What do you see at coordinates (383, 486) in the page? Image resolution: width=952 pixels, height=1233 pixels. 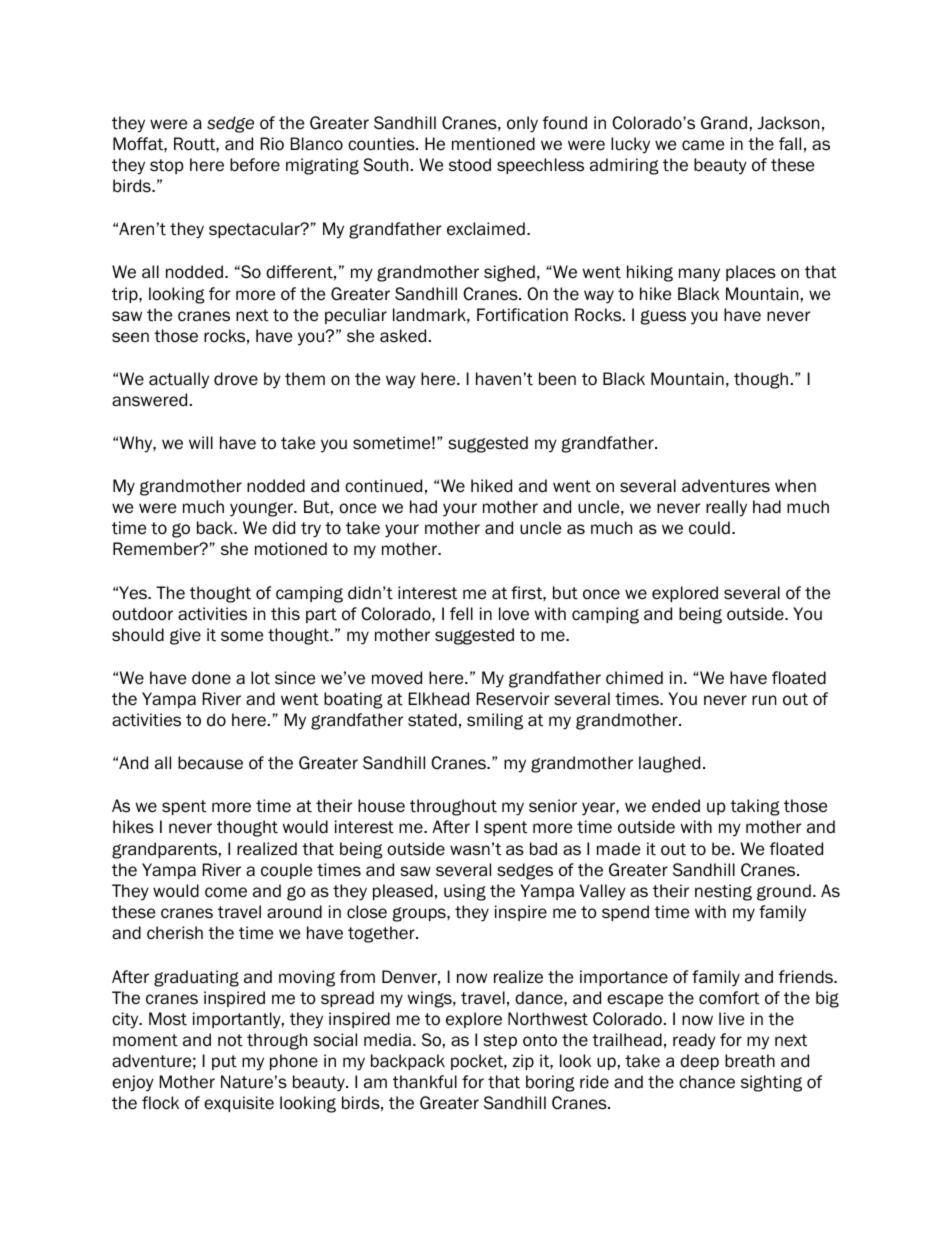 I see `continued` at bounding box center [383, 486].
